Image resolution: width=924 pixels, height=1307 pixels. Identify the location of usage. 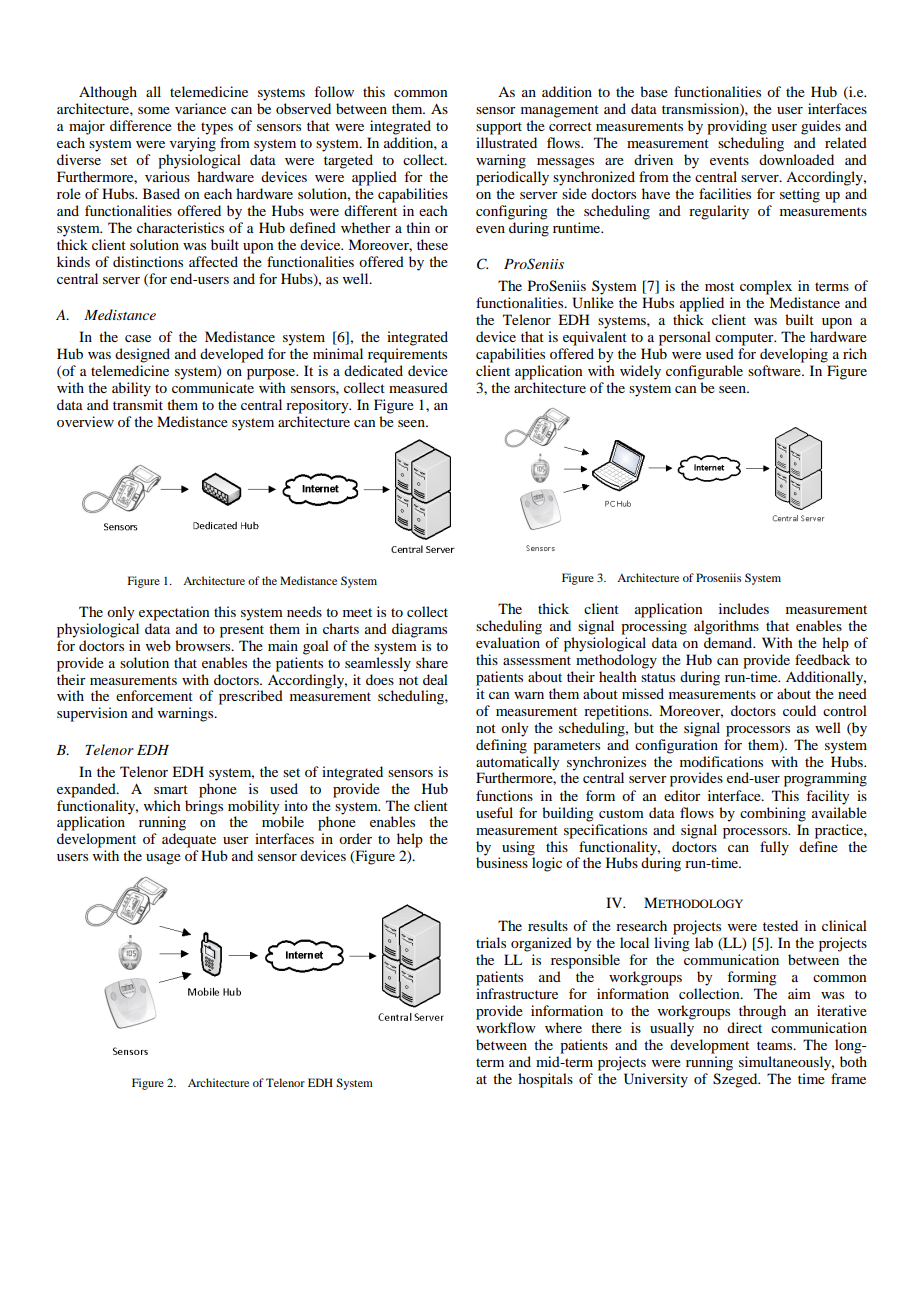
(163, 859).
